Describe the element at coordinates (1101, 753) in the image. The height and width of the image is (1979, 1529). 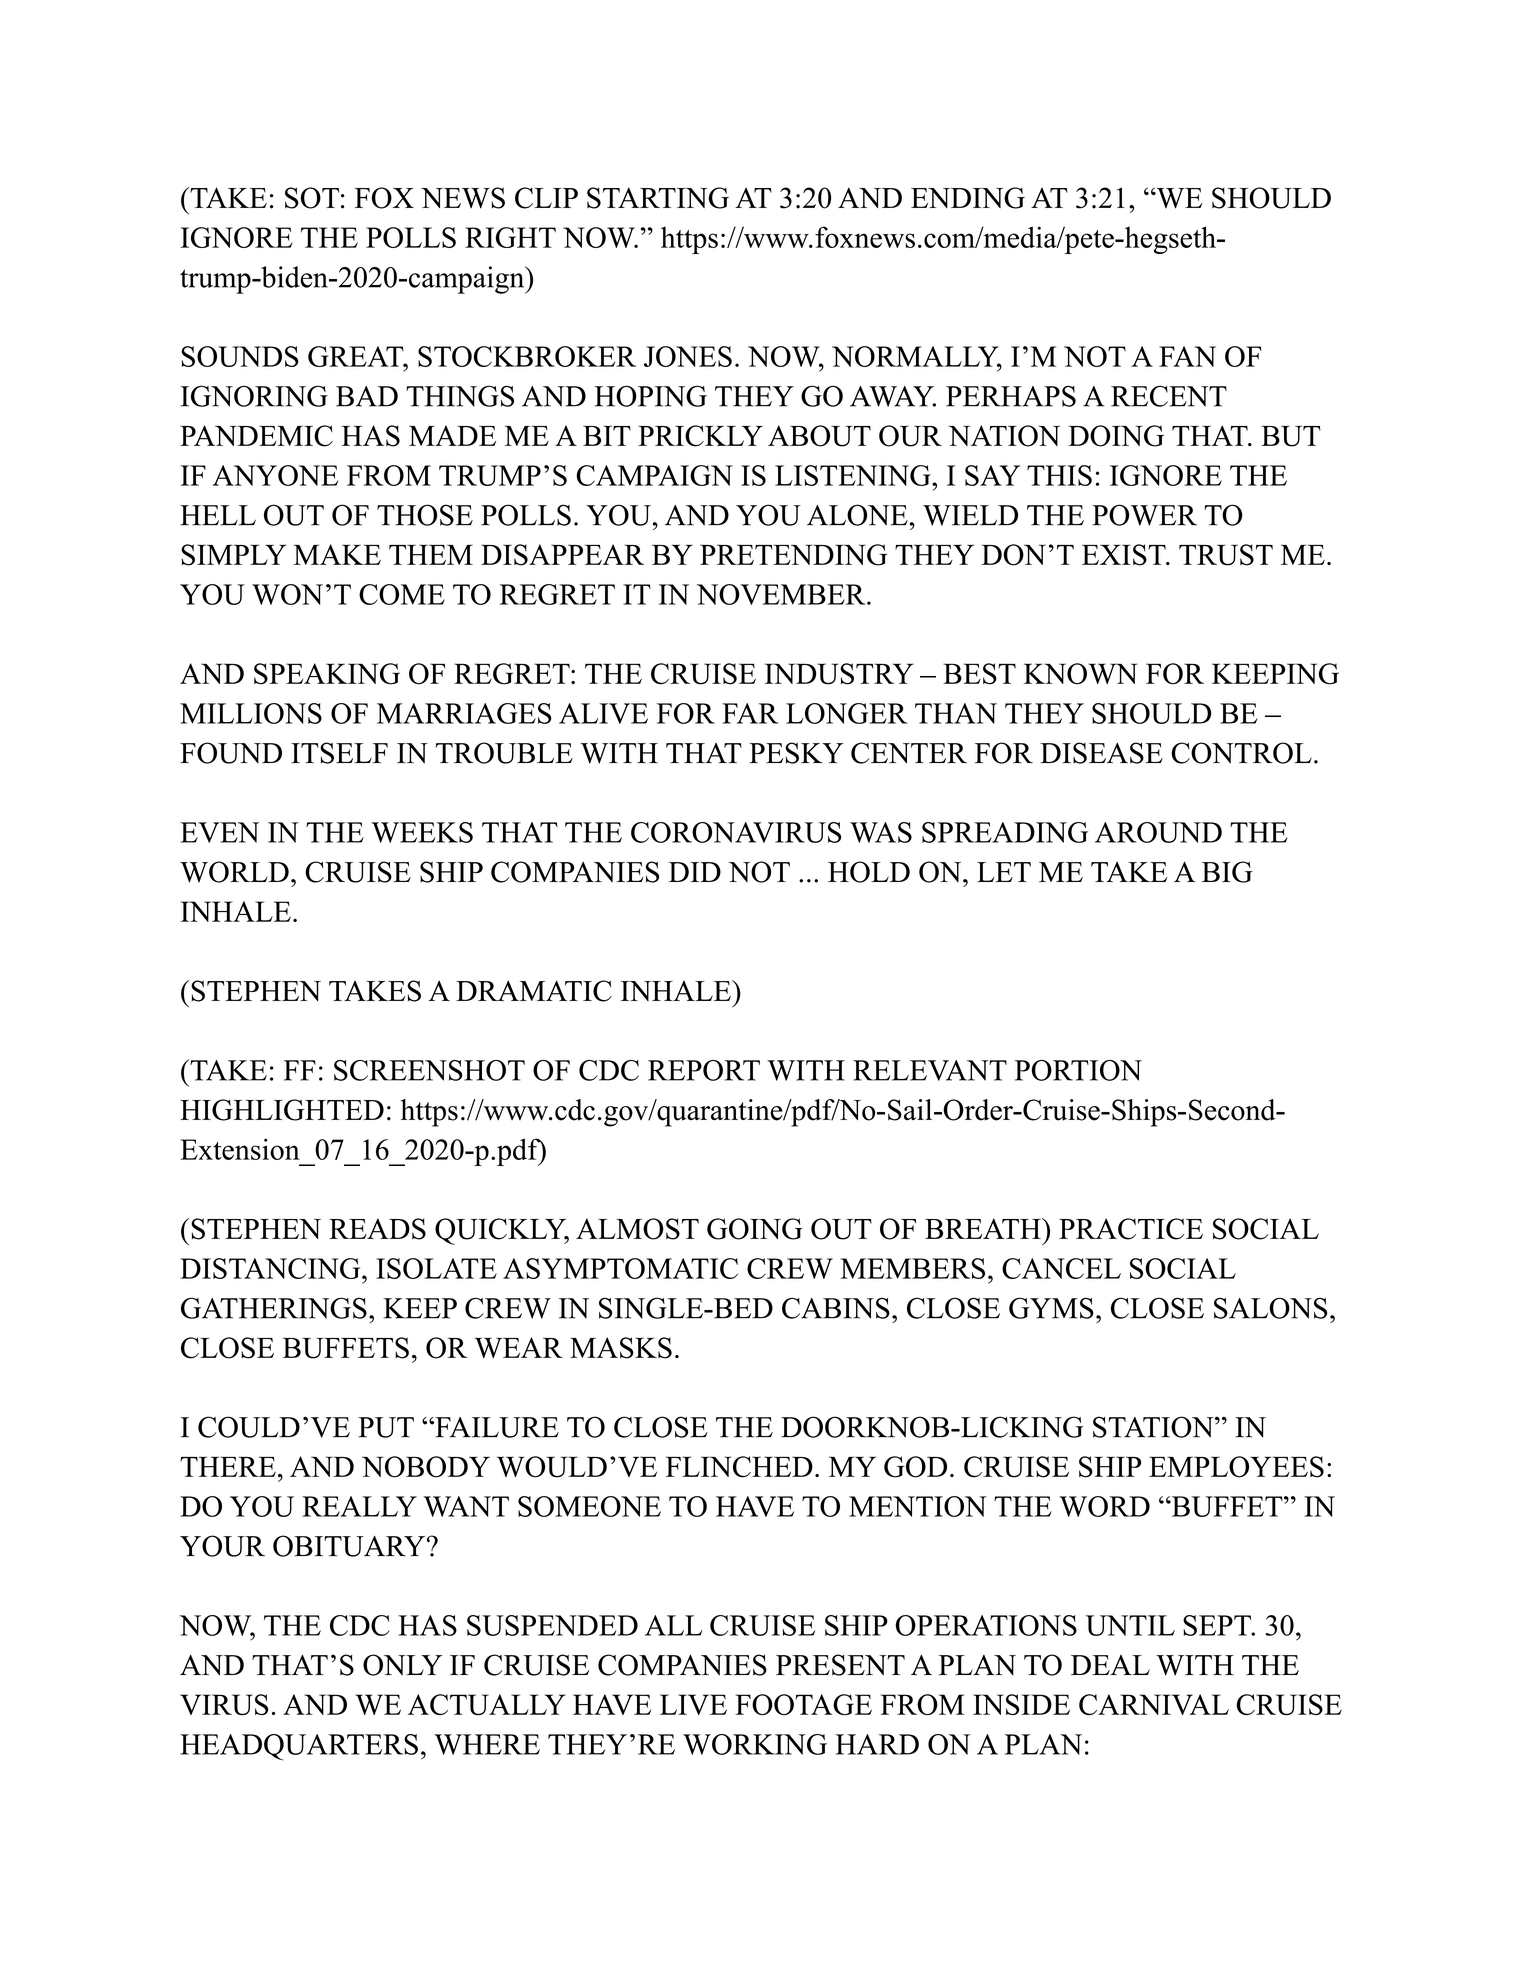
I see `DISEASE` at that location.
